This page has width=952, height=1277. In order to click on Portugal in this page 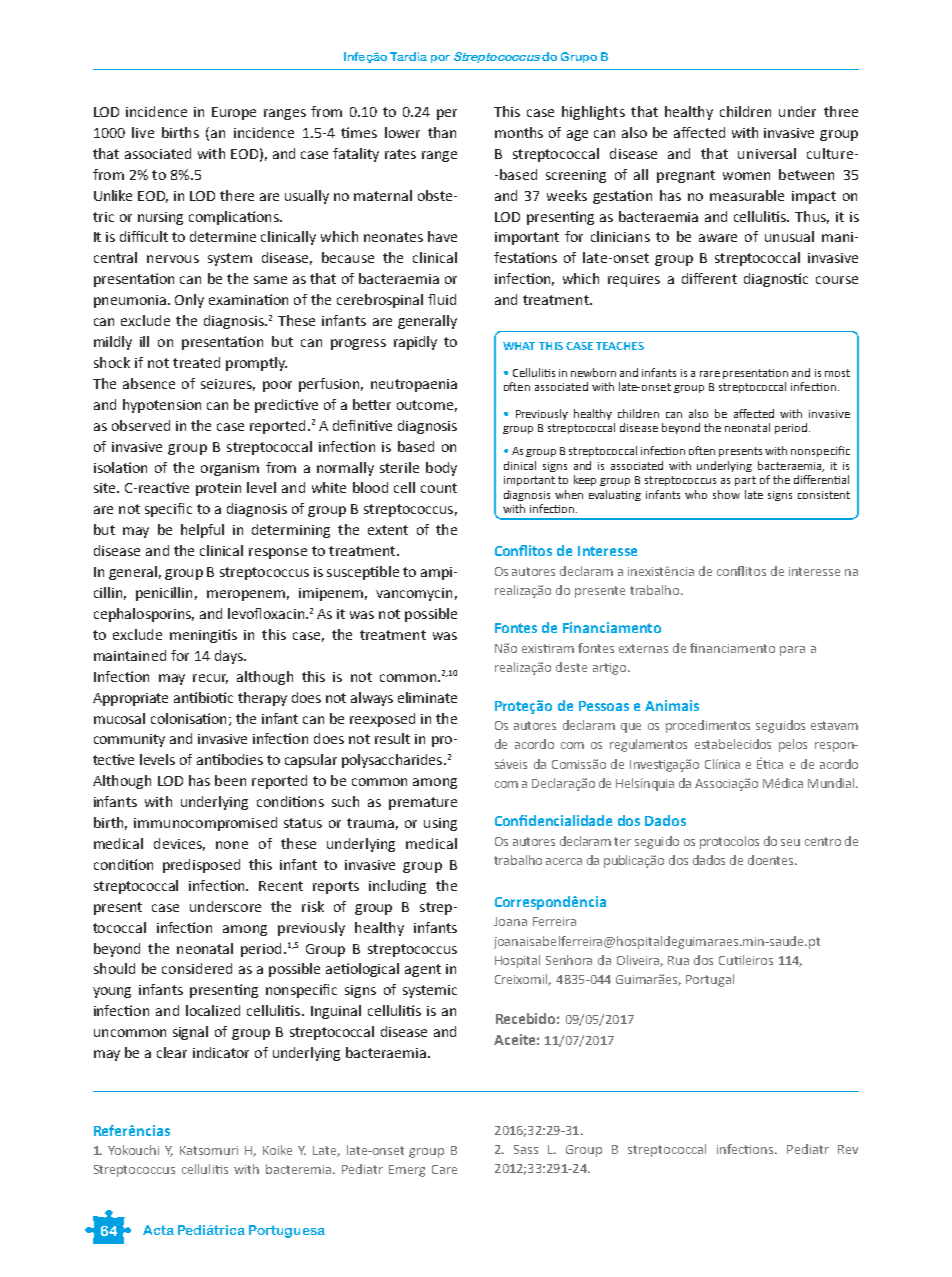, I will do `click(710, 980)`.
